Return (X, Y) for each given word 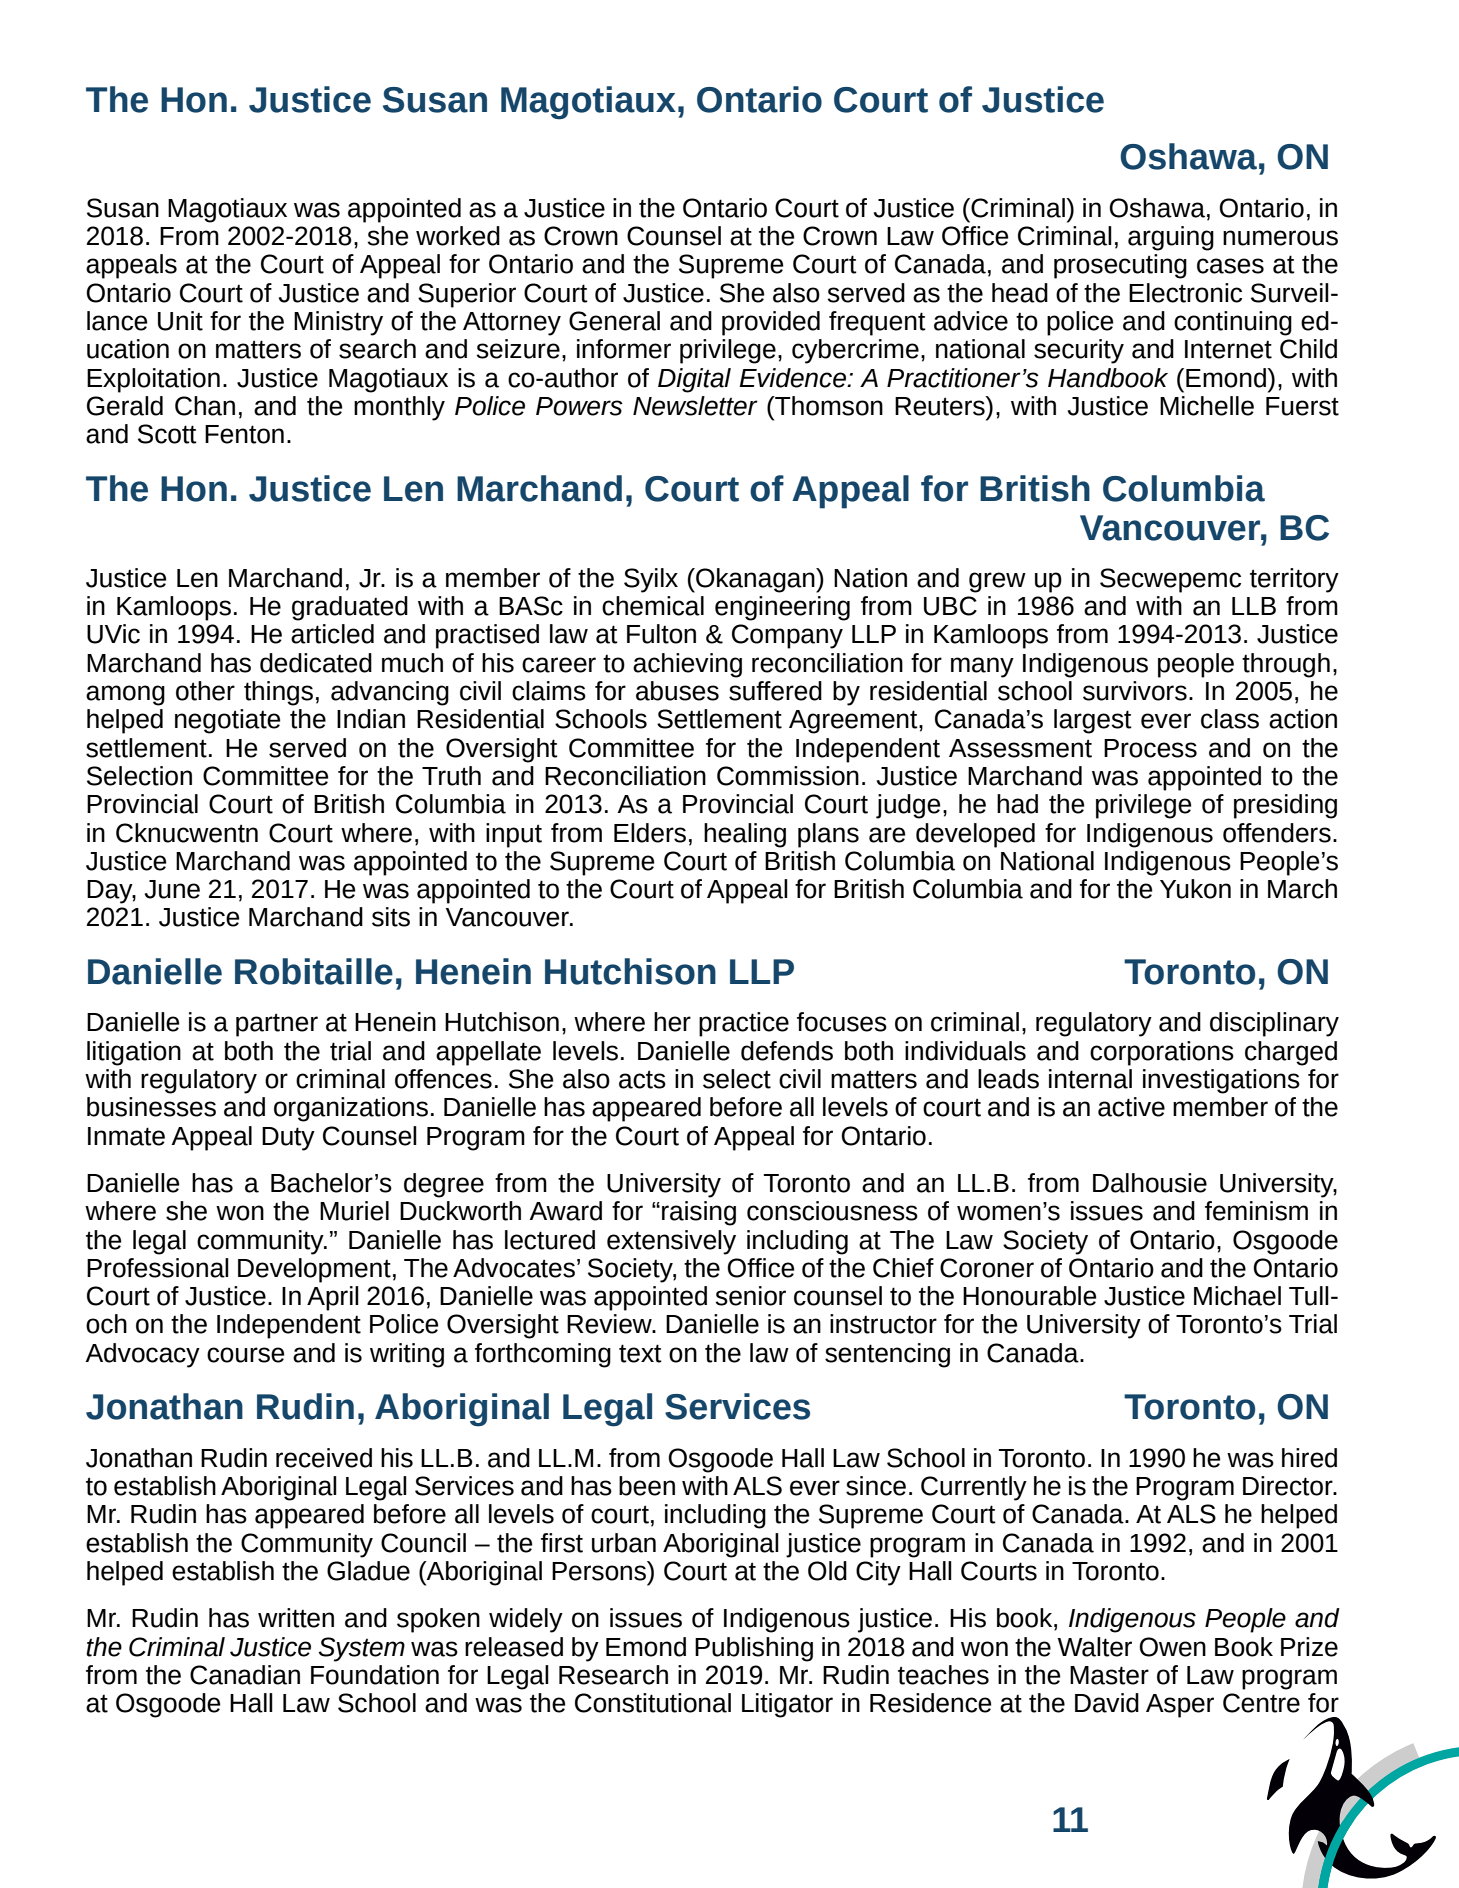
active (1131, 1107)
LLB (1254, 606)
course (245, 1355)
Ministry (338, 323)
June (172, 889)
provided (771, 323)
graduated (350, 608)
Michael (1237, 1296)
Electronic (1185, 293)
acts (642, 1079)
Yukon (1195, 889)
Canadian (245, 1675)
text (640, 1353)
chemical (653, 606)
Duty (288, 1139)
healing (745, 835)
